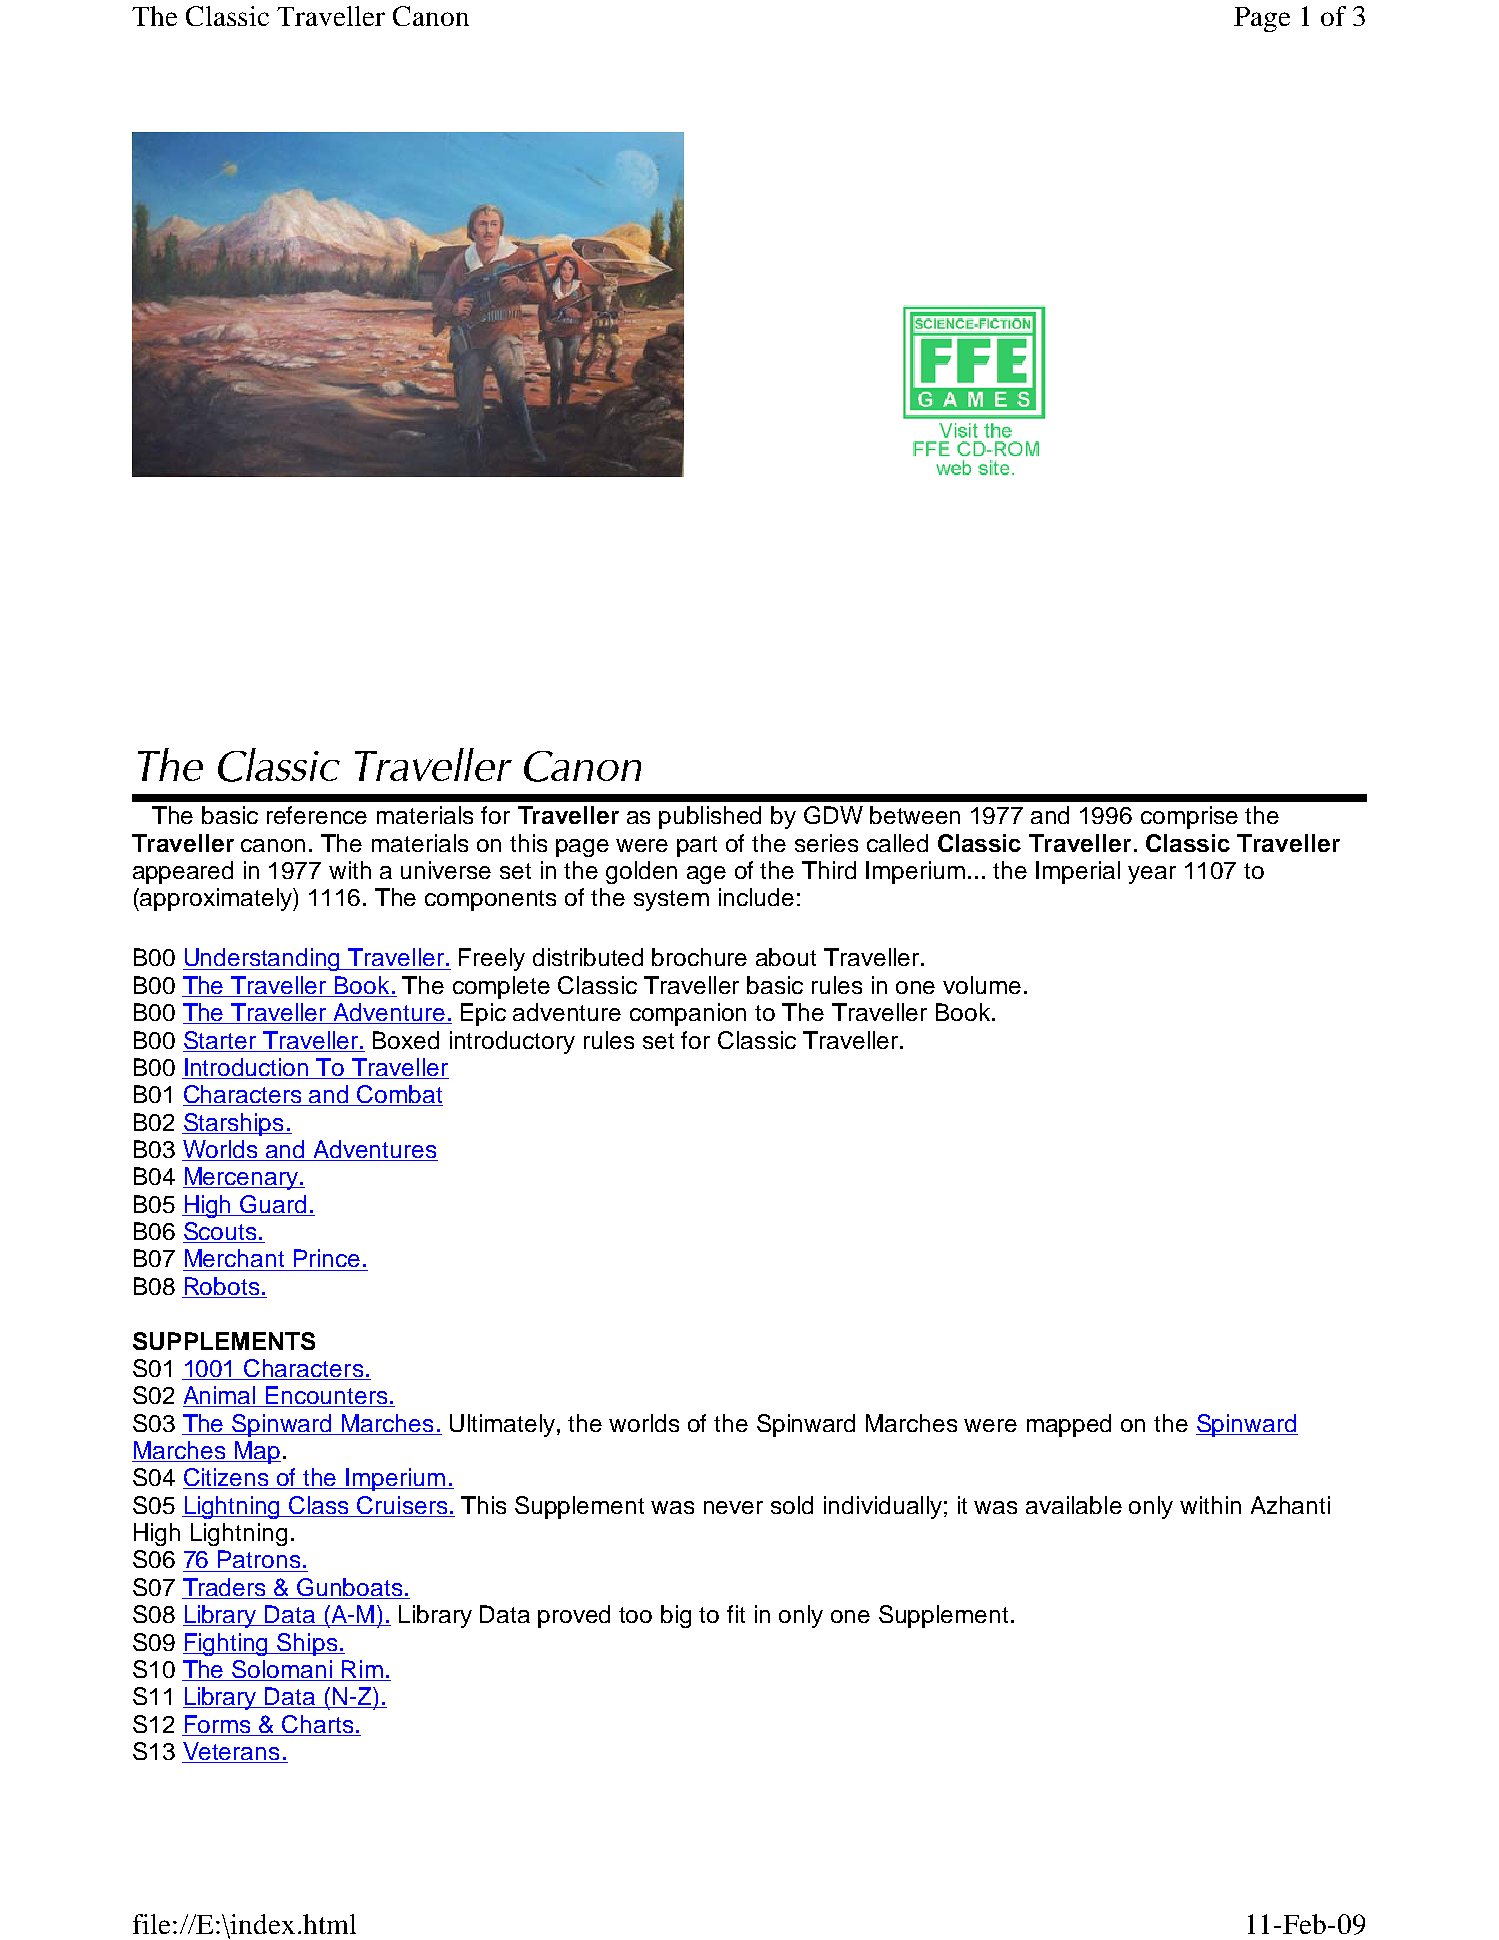 Image resolution: width=1499 pixels, height=1940 pixels. What do you see at coordinates (1069, 1425) in the screenshot?
I see `mapped` at bounding box center [1069, 1425].
